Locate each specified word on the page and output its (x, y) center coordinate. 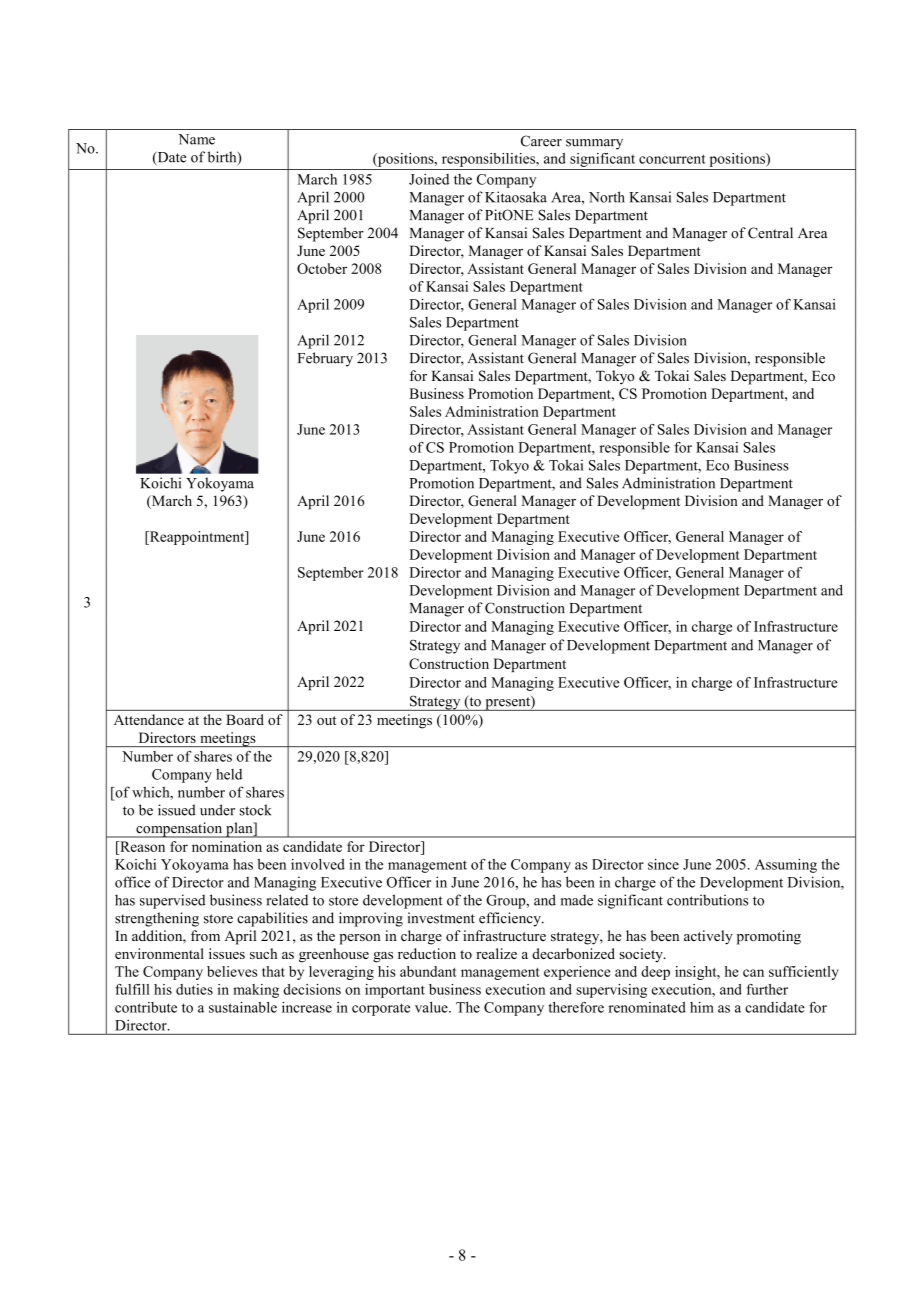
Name (196, 139)
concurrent (672, 159)
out (326, 720)
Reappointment (197, 538)
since (663, 864)
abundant (428, 971)
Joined (429, 179)
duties (194, 989)
